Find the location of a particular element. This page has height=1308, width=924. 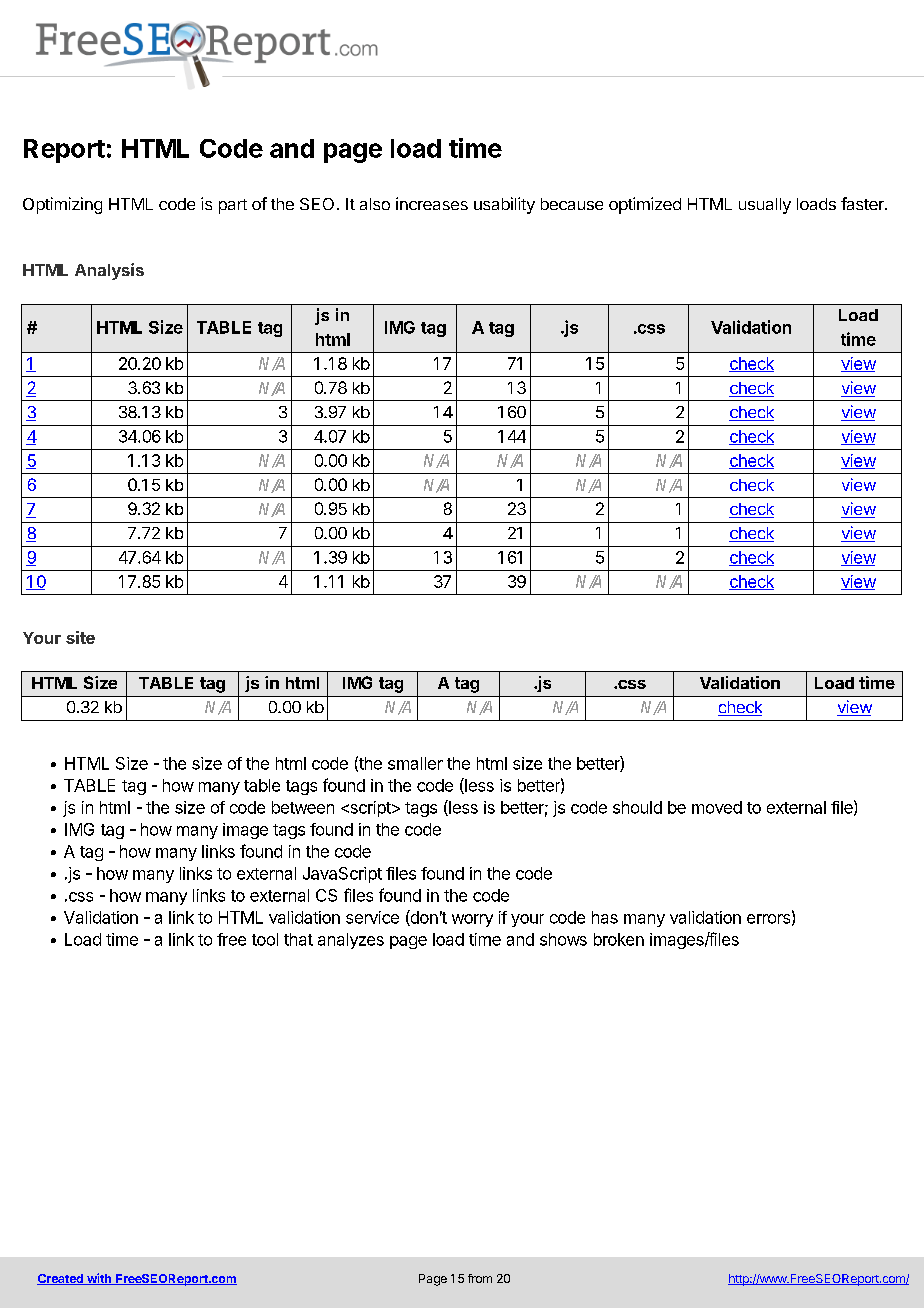

with is located at coordinates (99, 1279).
